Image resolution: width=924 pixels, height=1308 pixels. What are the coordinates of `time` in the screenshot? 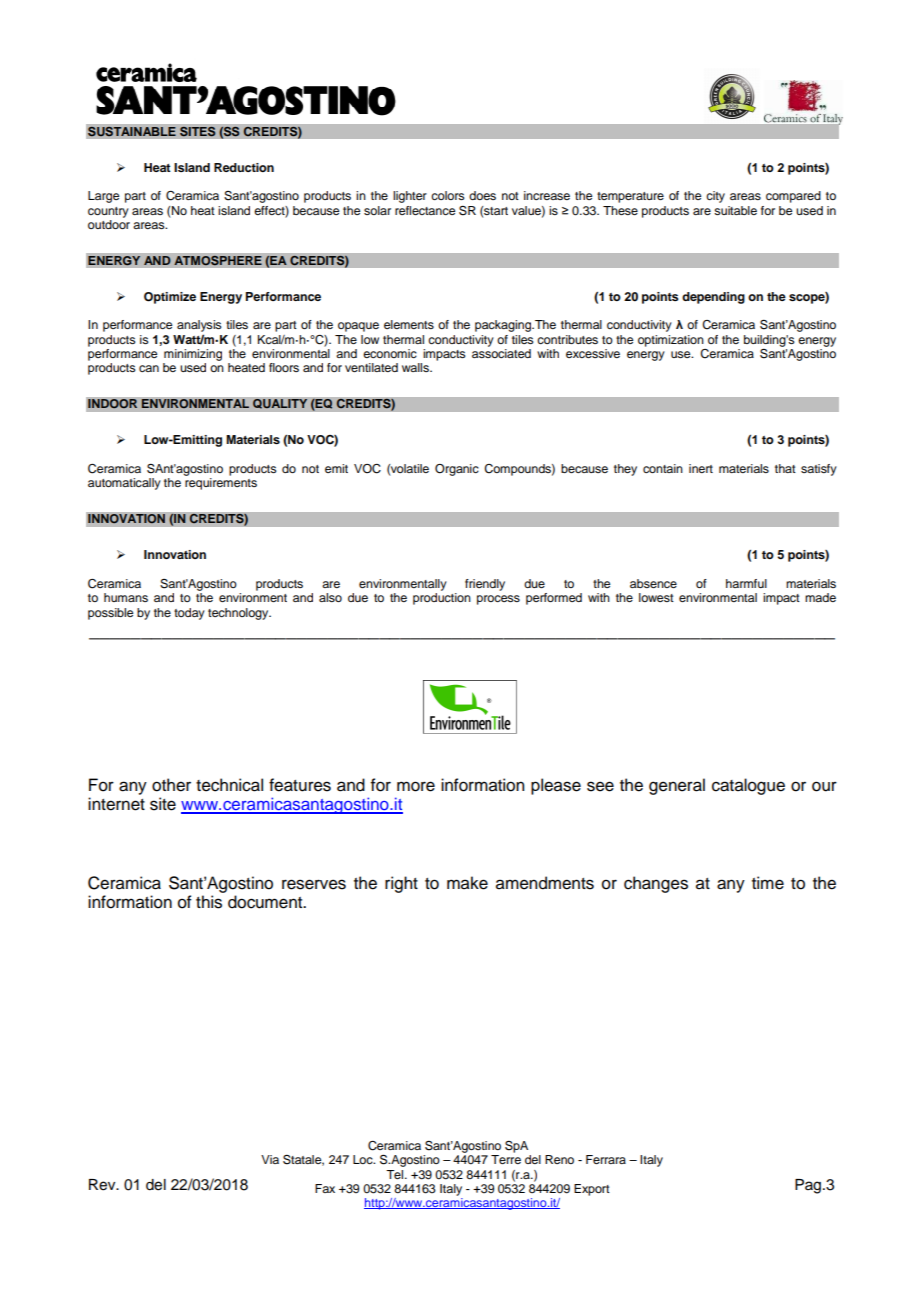 It's located at (768, 883).
